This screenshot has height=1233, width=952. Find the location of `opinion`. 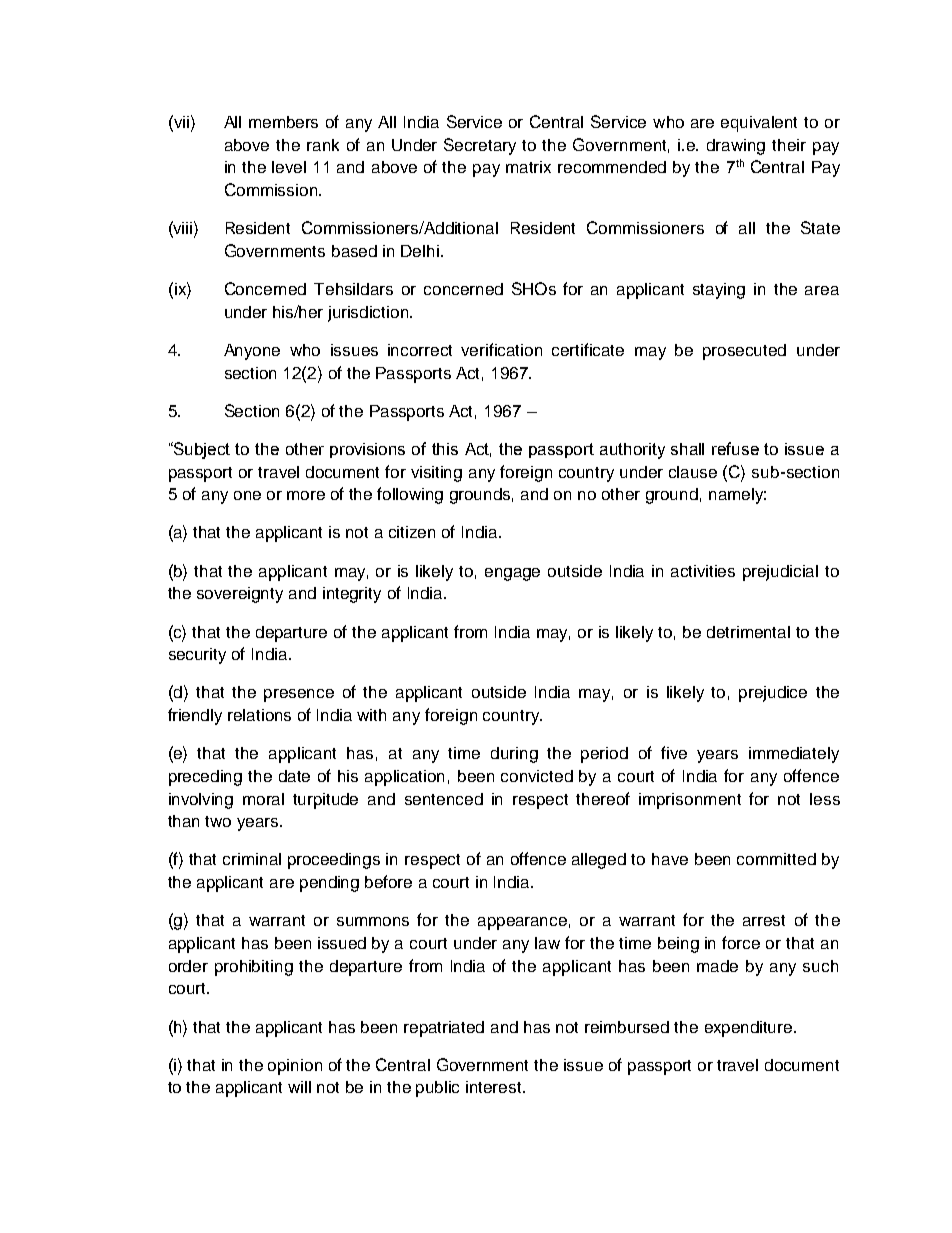

opinion is located at coordinates (295, 1067).
